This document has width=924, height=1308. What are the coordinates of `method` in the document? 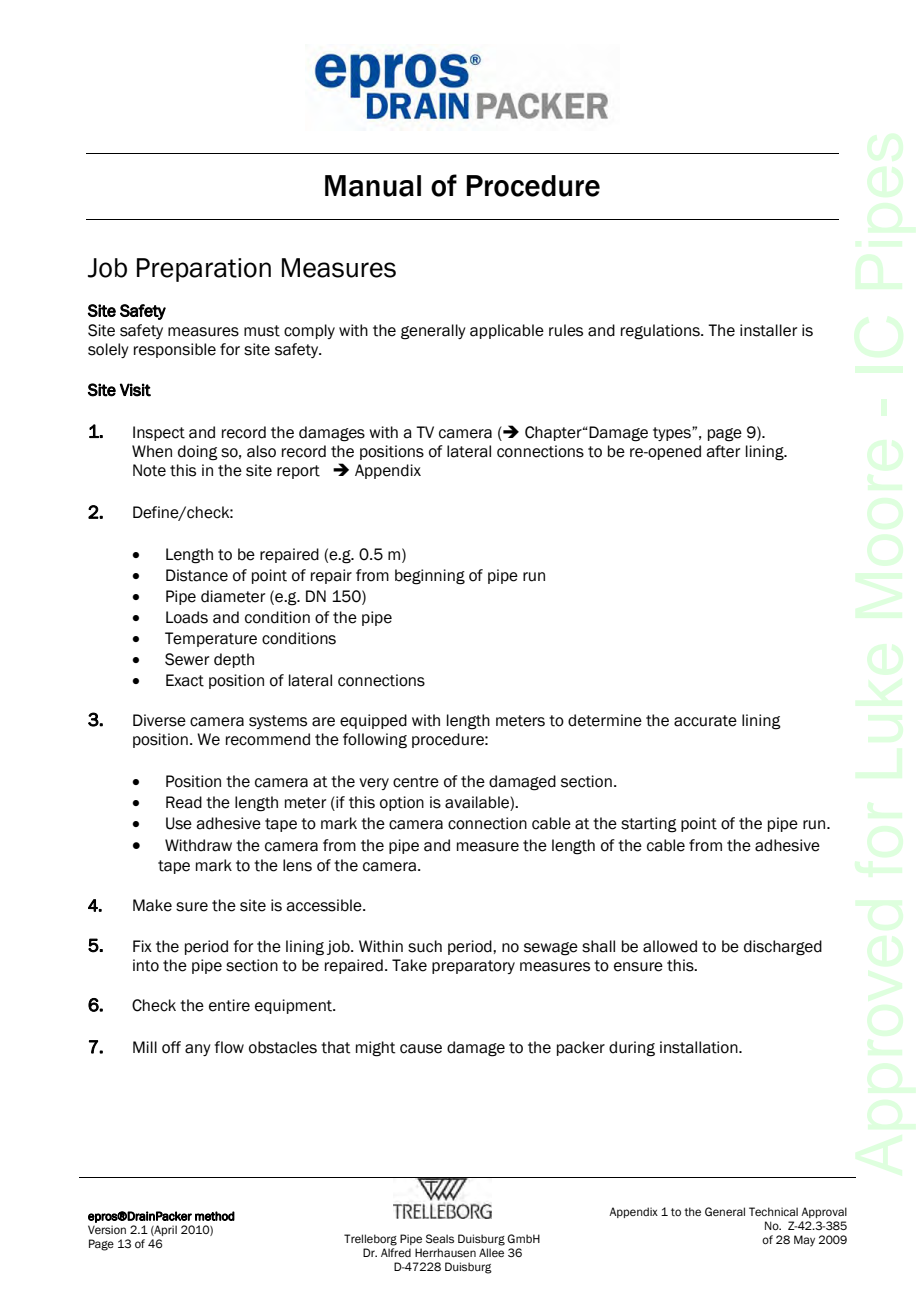 It's located at (215, 1216).
